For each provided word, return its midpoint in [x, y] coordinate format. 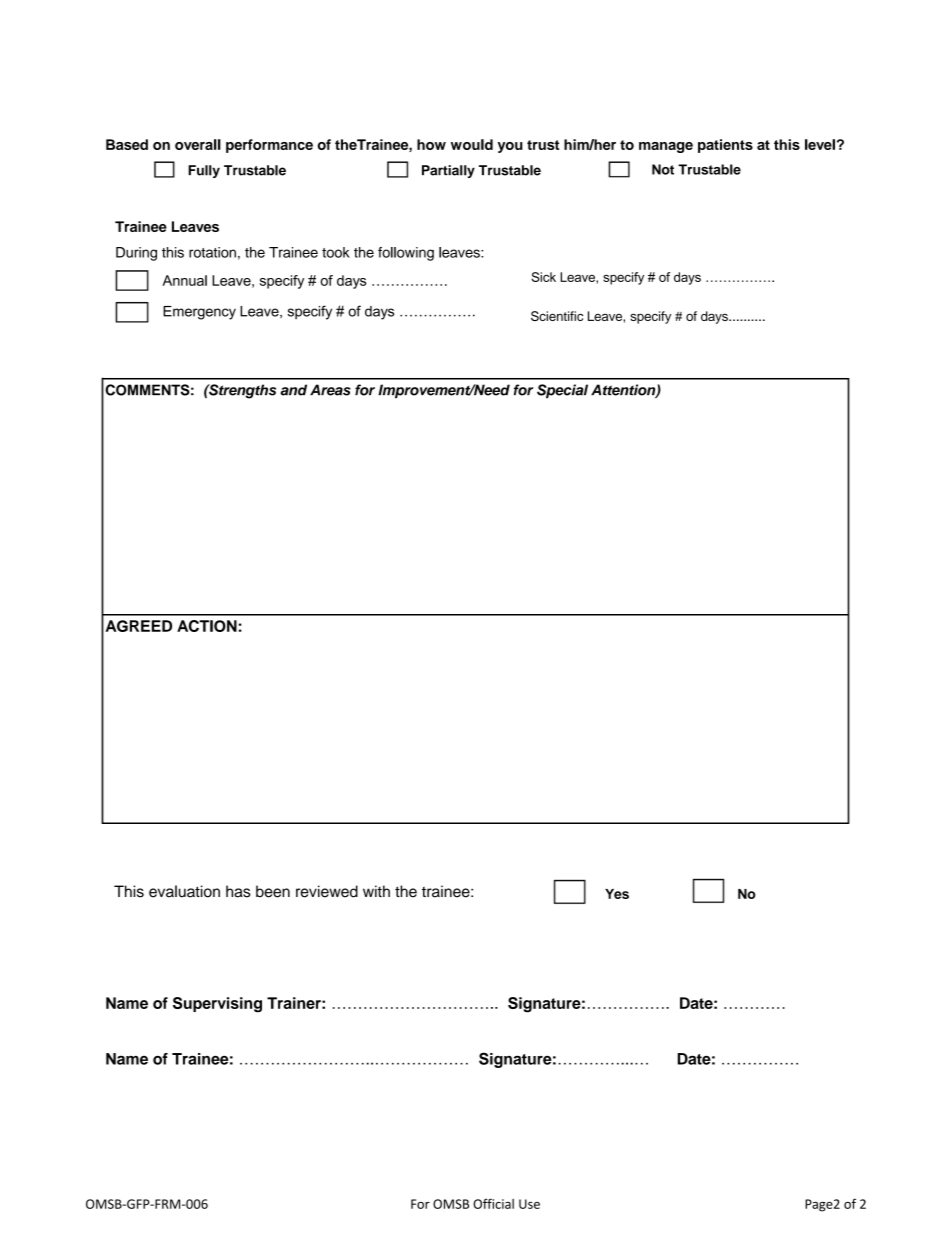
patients [725, 146]
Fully [204, 171]
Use [529, 1204]
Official [493, 1203]
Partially [448, 171]
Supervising [217, 1005]
